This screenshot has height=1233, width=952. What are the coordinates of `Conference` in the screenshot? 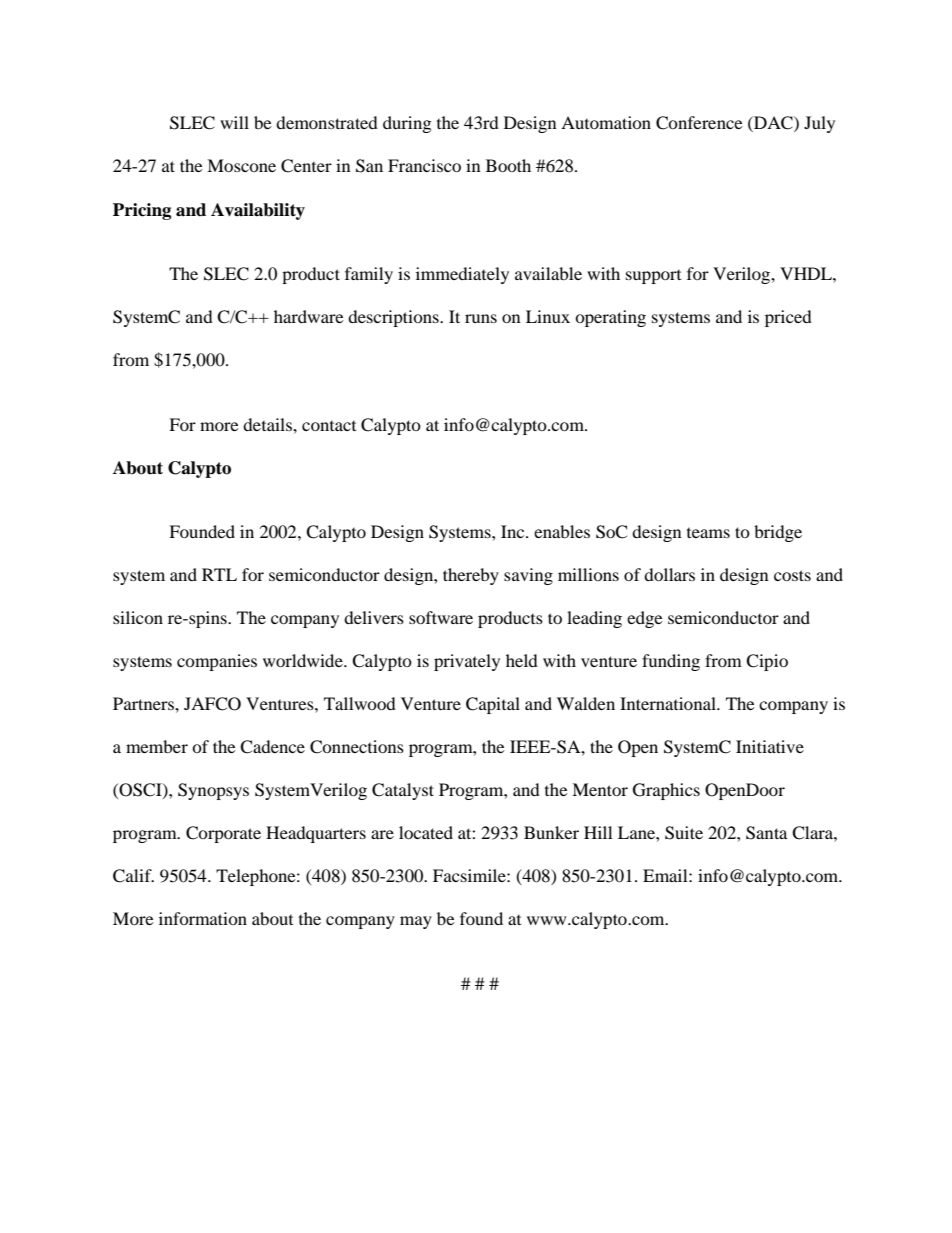 It's located at (699, 123).
